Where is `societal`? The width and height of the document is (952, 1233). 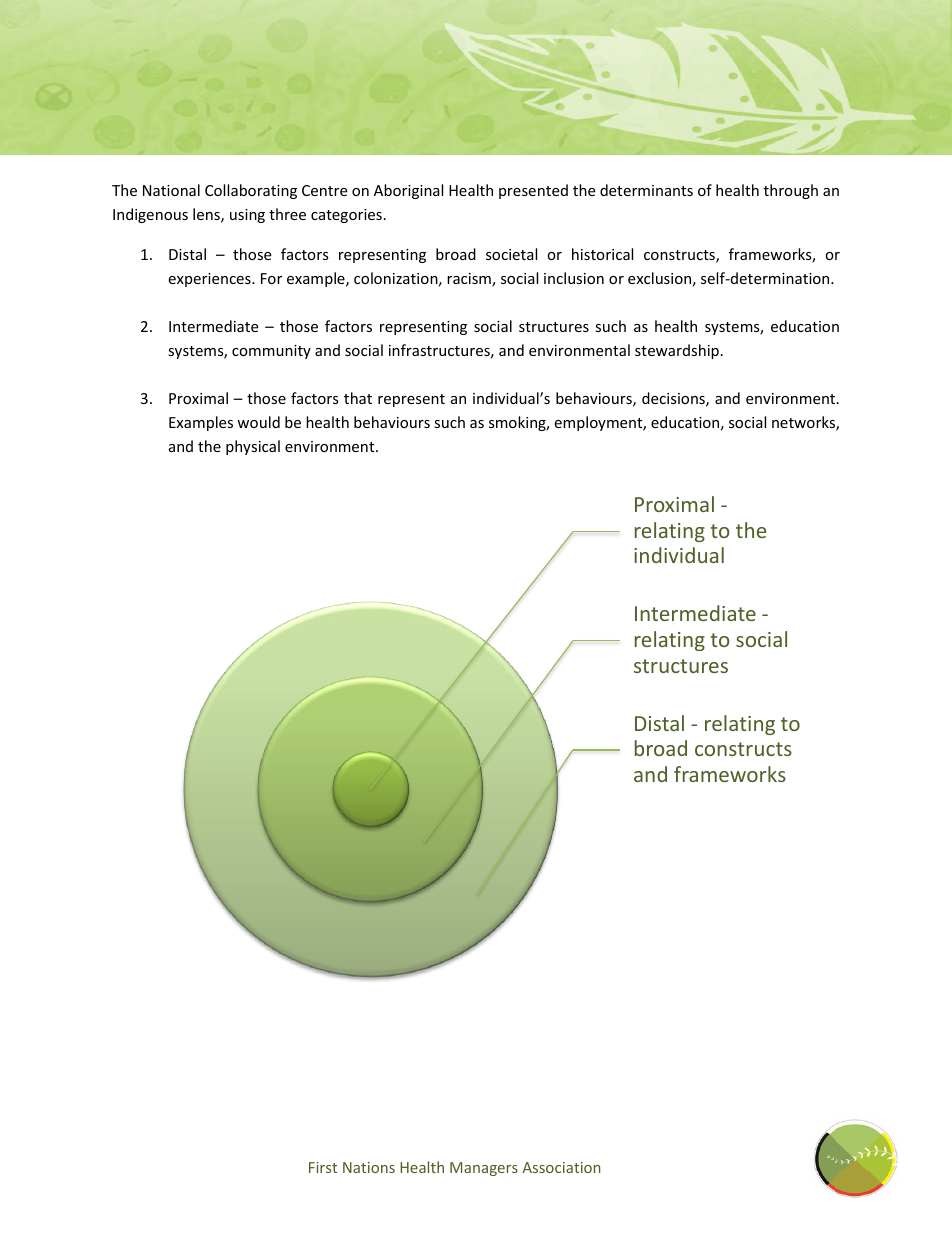 societal is located at coordinates (511, 254).
